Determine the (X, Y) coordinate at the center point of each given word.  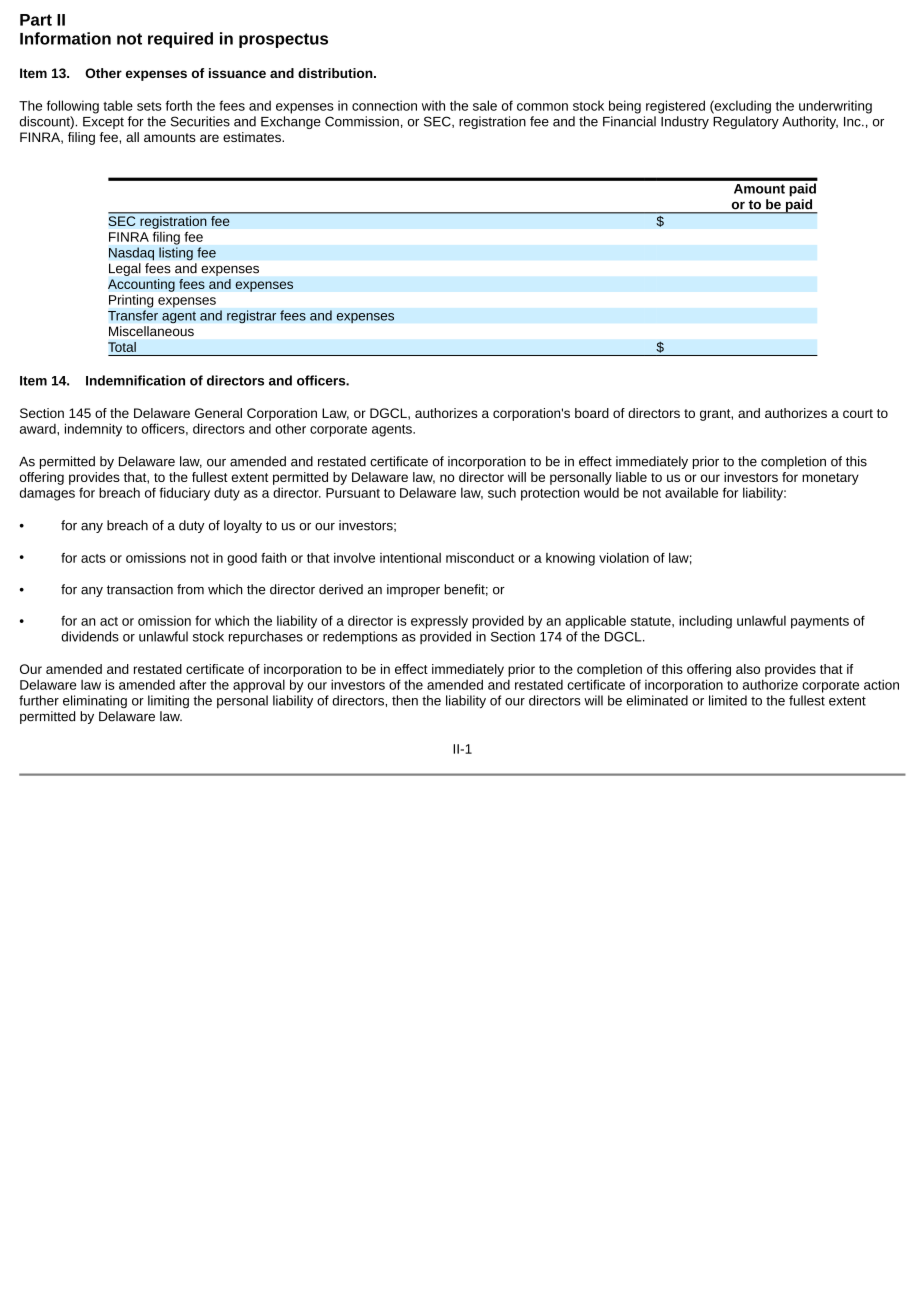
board (592, 413)
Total (122, 347)
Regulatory (746, 122)
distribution (335, 73)
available (691, 492)
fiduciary (184, 494)
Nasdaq (131, 254)
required (180, 40)
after (192, 684)
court (858, 413)
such (502, 492)
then (405, 700)
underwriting (835, 107)
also (748, 669)
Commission (362, 121)
